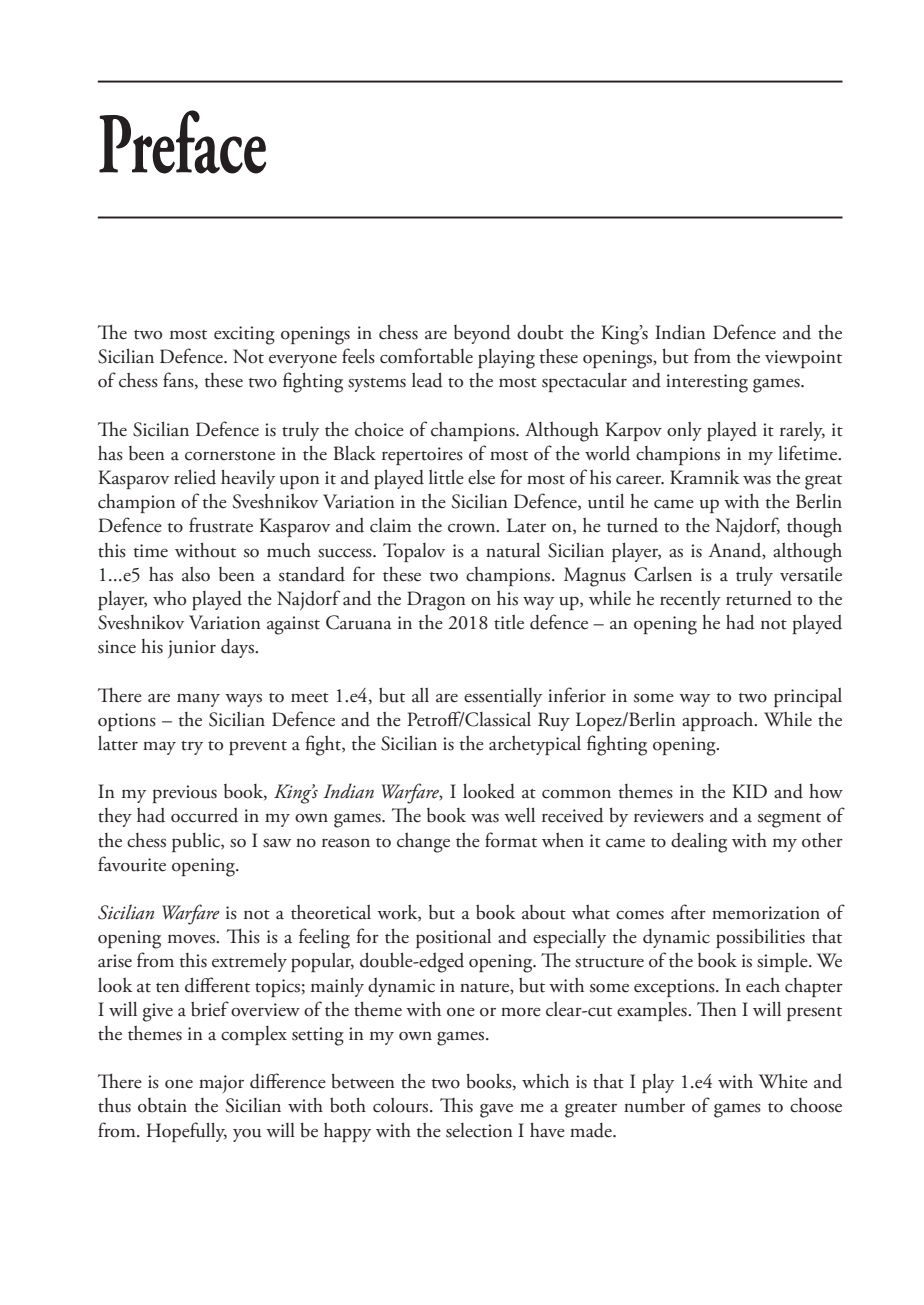  Describe the element at coordinates (509, 622) in the page. I see `title` at that location.
